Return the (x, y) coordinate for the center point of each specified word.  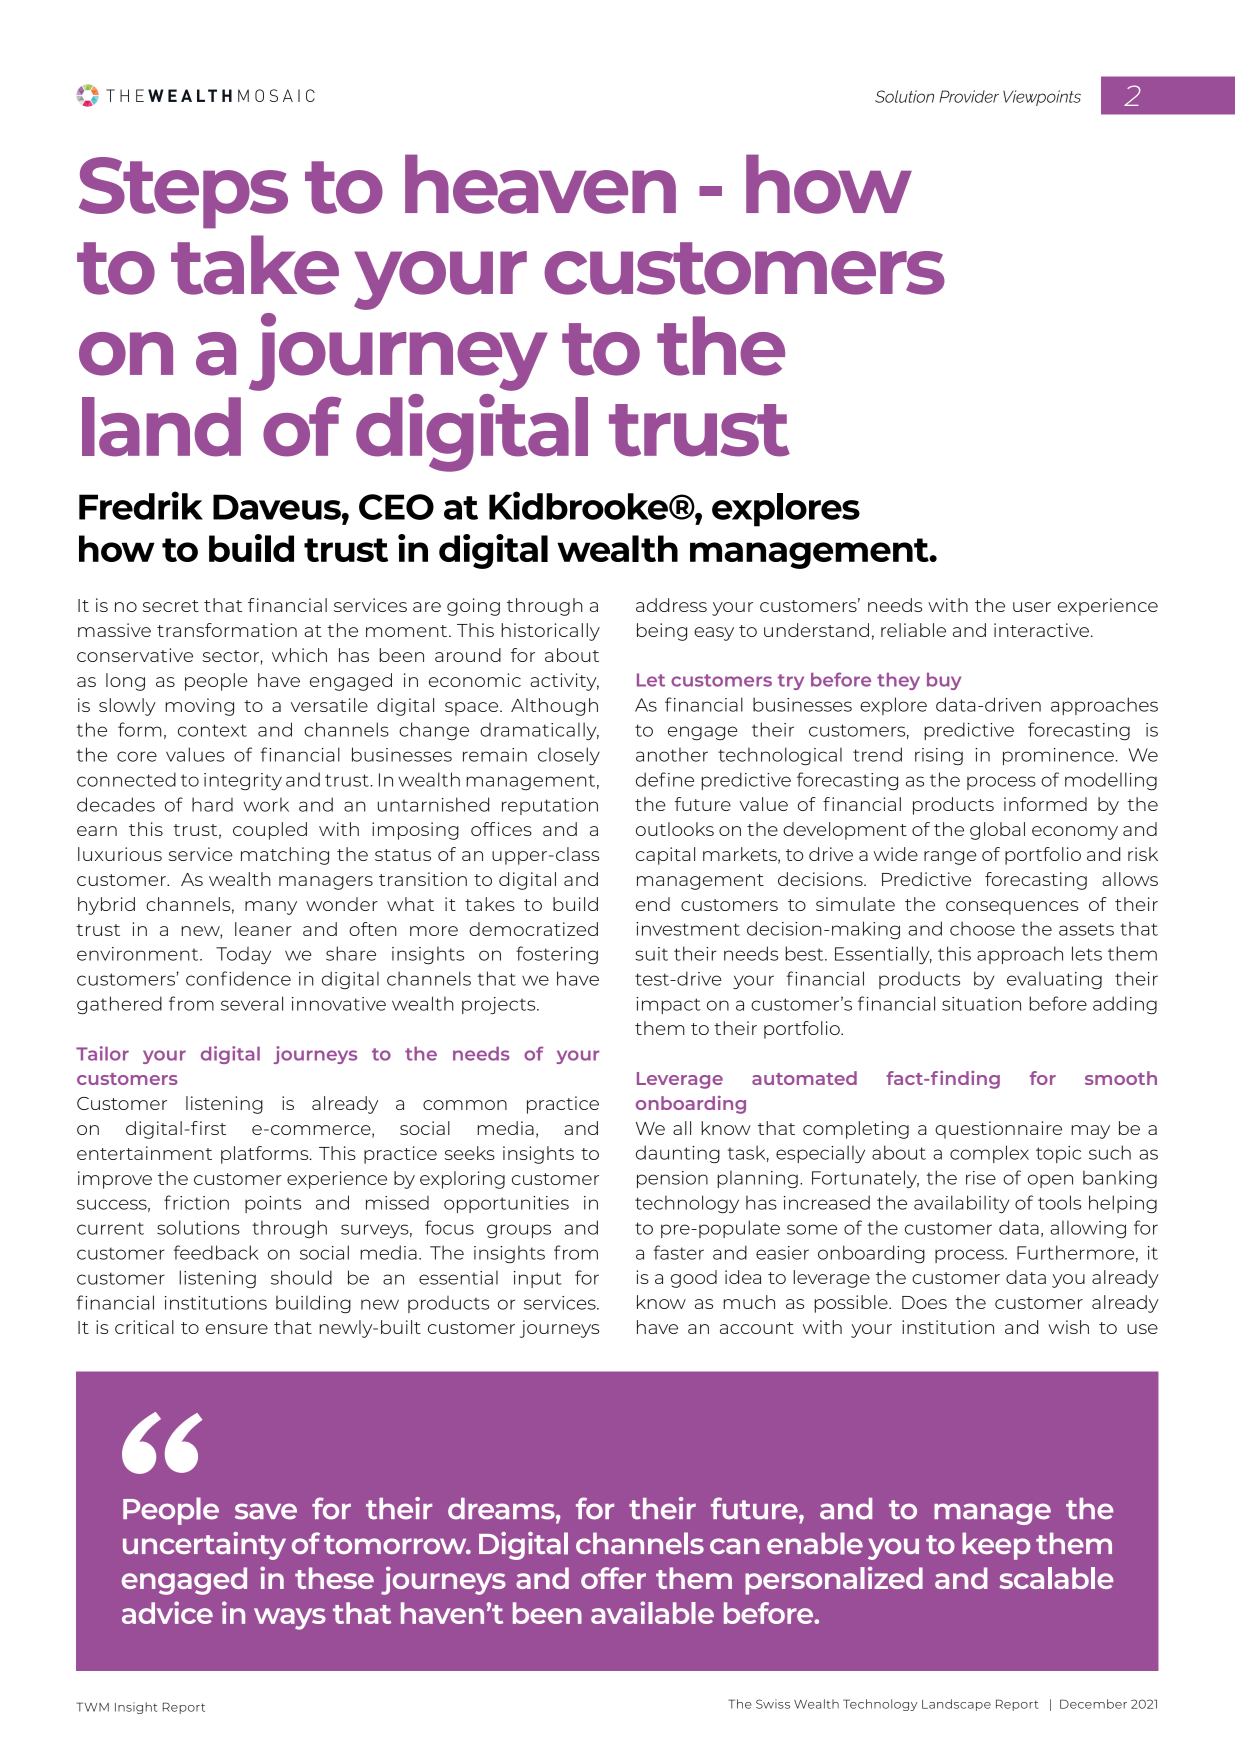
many (271, 908)
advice (167, 1612)
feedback (216, 1252)
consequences (1012, 908)
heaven (540, 184)
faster (679, 1252)
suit (651, 954)
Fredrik (141, 505)
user (1032, 607)
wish (1068, 1327)
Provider (969, 96)
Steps (183, 193)
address (671, 605)
